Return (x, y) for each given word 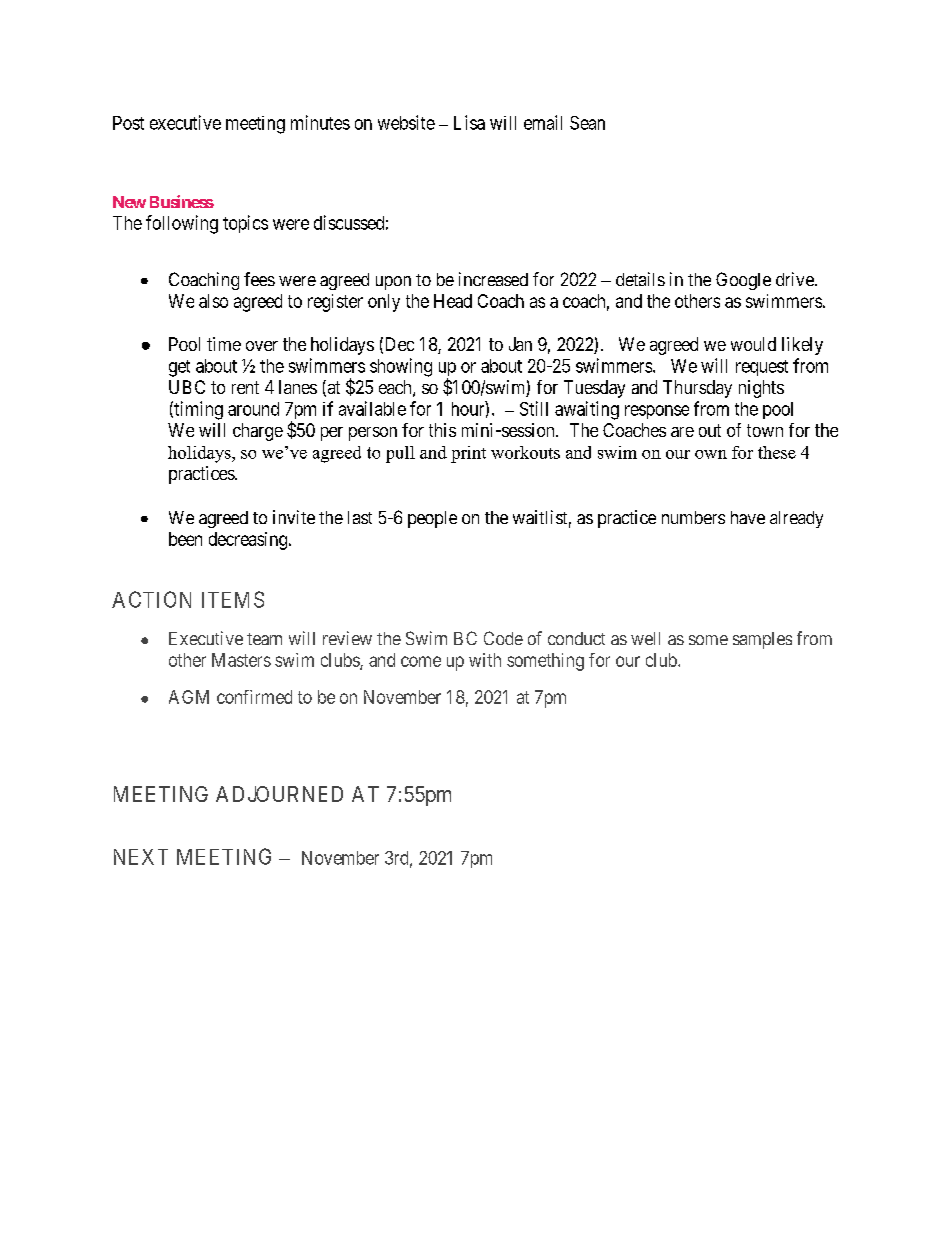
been (185, 539)
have (748, 517)
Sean (587, 123)
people (432, 519)
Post (128, 123)
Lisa (469, 122)
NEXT (141, 857)
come (421, 661)
